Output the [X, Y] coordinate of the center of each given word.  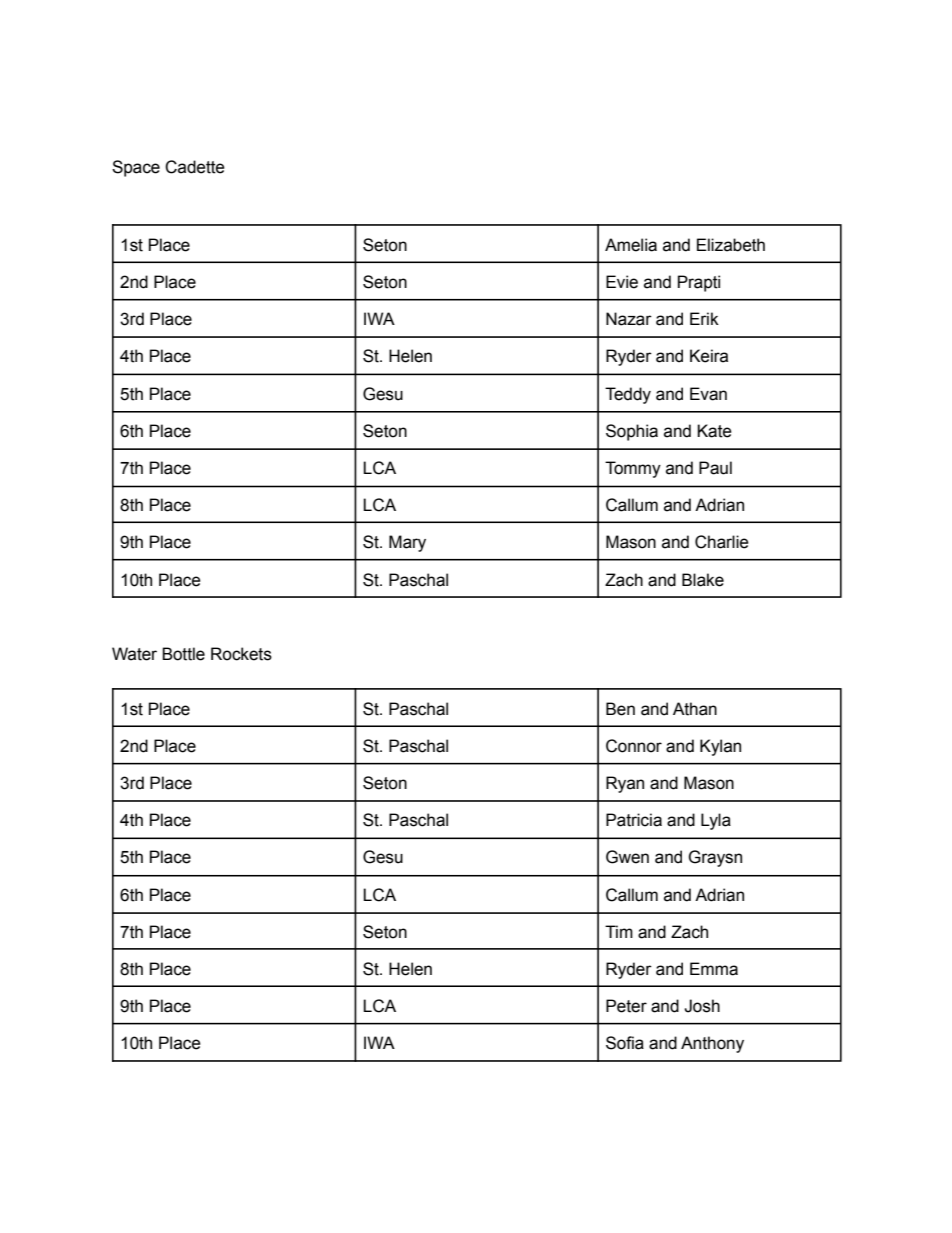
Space [136, 168]
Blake [703, 580]
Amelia [631, 245]
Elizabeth [731, 245]
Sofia [625, 1043]
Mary [407, 543]
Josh [702, 1006]
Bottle [183, 654]
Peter [626, 1006]
